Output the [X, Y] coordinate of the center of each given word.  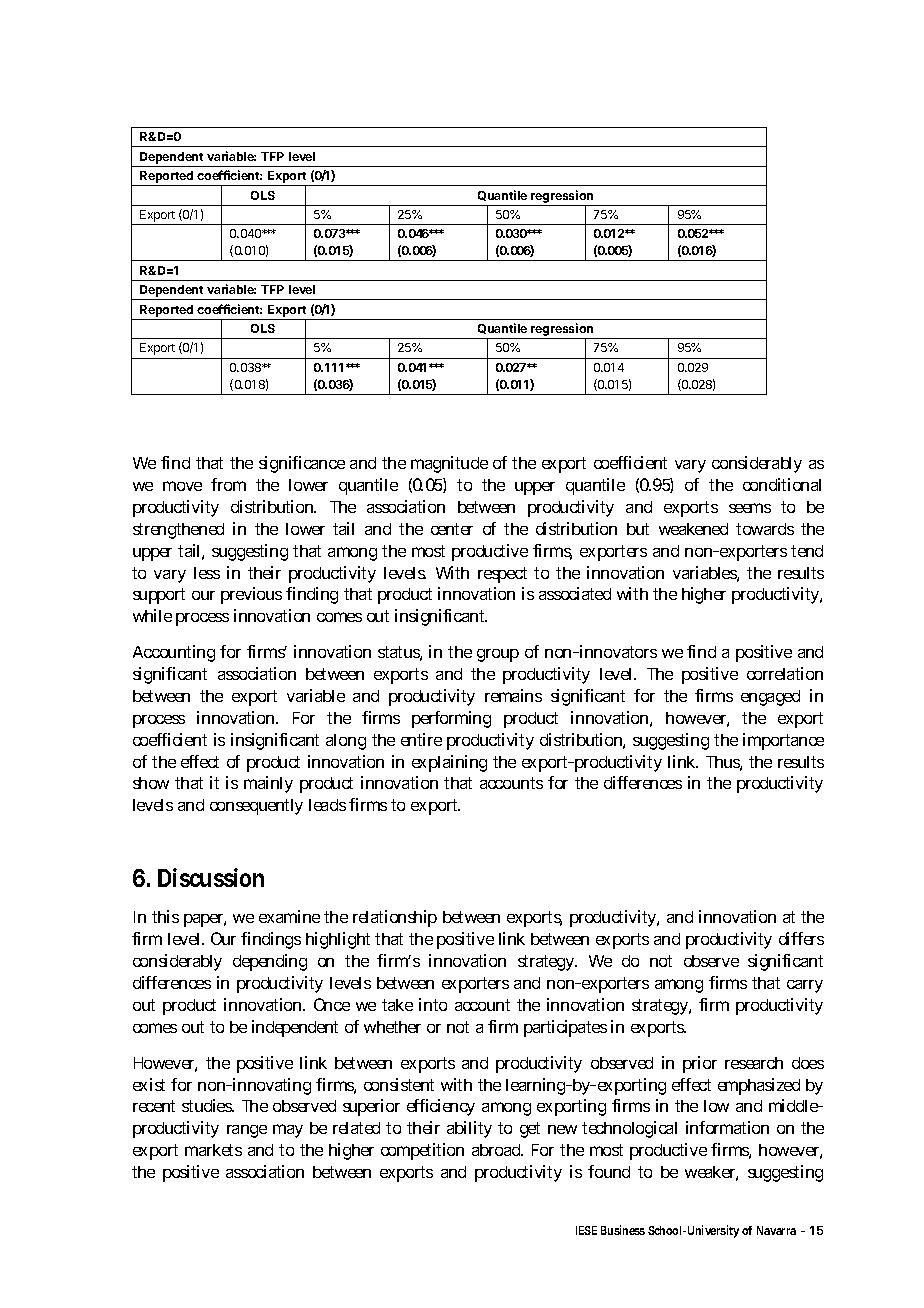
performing [451, 719]
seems [750, 508]
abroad [497, 1150]
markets [213, 1150]
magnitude [449, 464]
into [433, 1004]
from [228, 484]
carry [805, 986]
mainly [268, 784]
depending [270, 962]
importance [783, 741]
